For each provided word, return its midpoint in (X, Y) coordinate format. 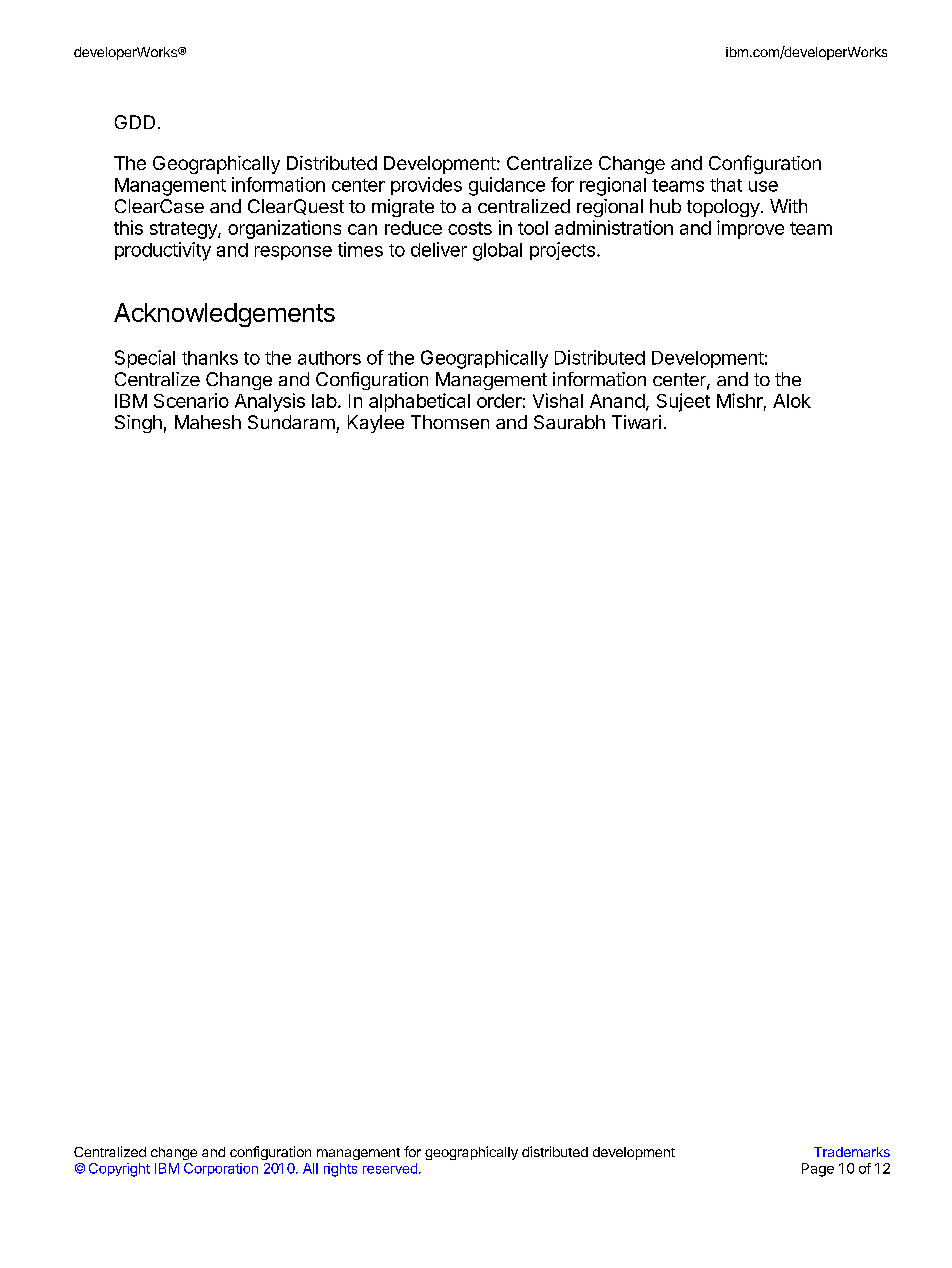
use (763, 186)
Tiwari (636, 422)
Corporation (221, 1169)
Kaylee (376, 424)
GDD (135, 122)
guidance (507, 186)
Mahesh (208, 422)
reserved (390, 1168)
